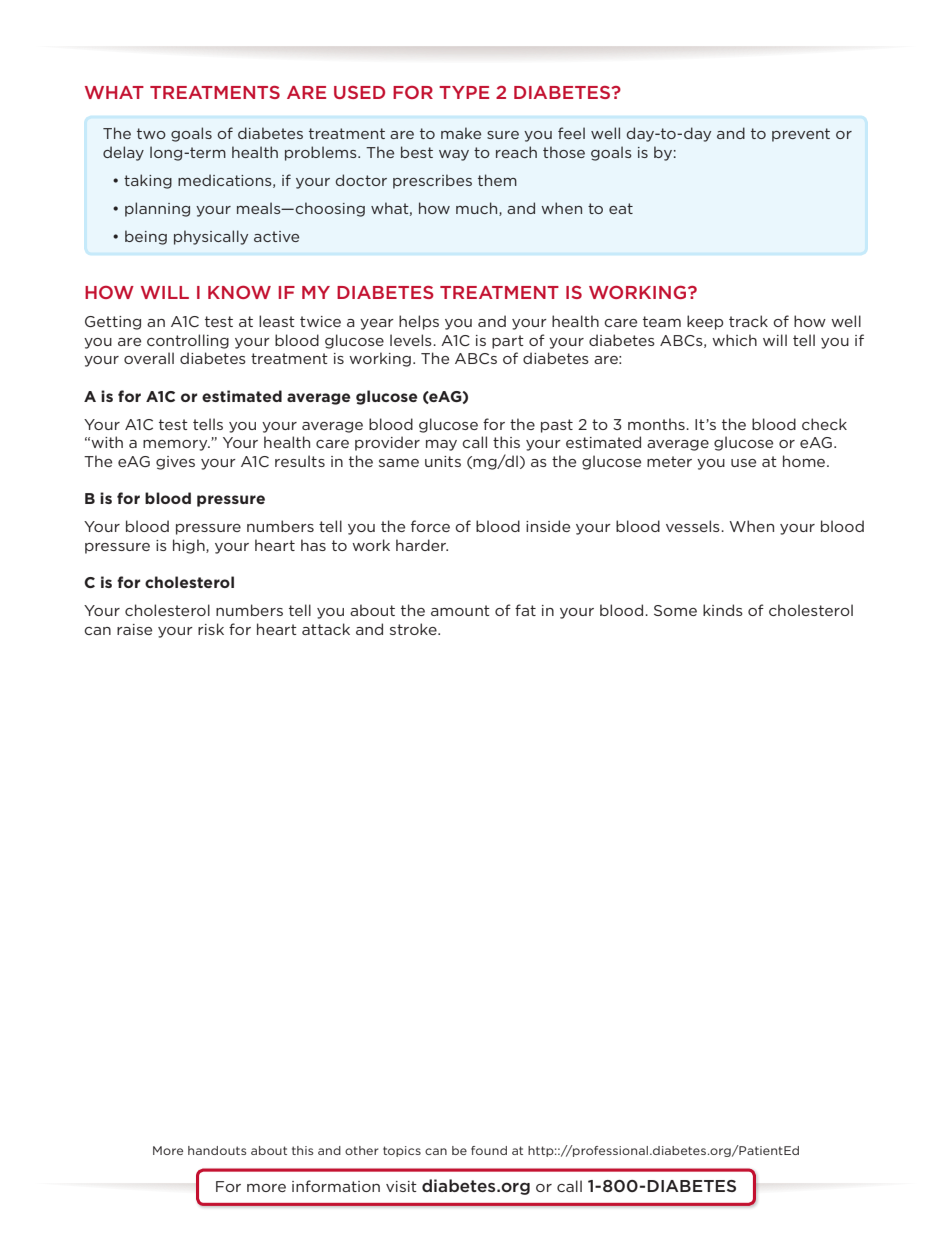 The height and width of the document is (1233, 952). I want to click on two, so click(151, 133).
